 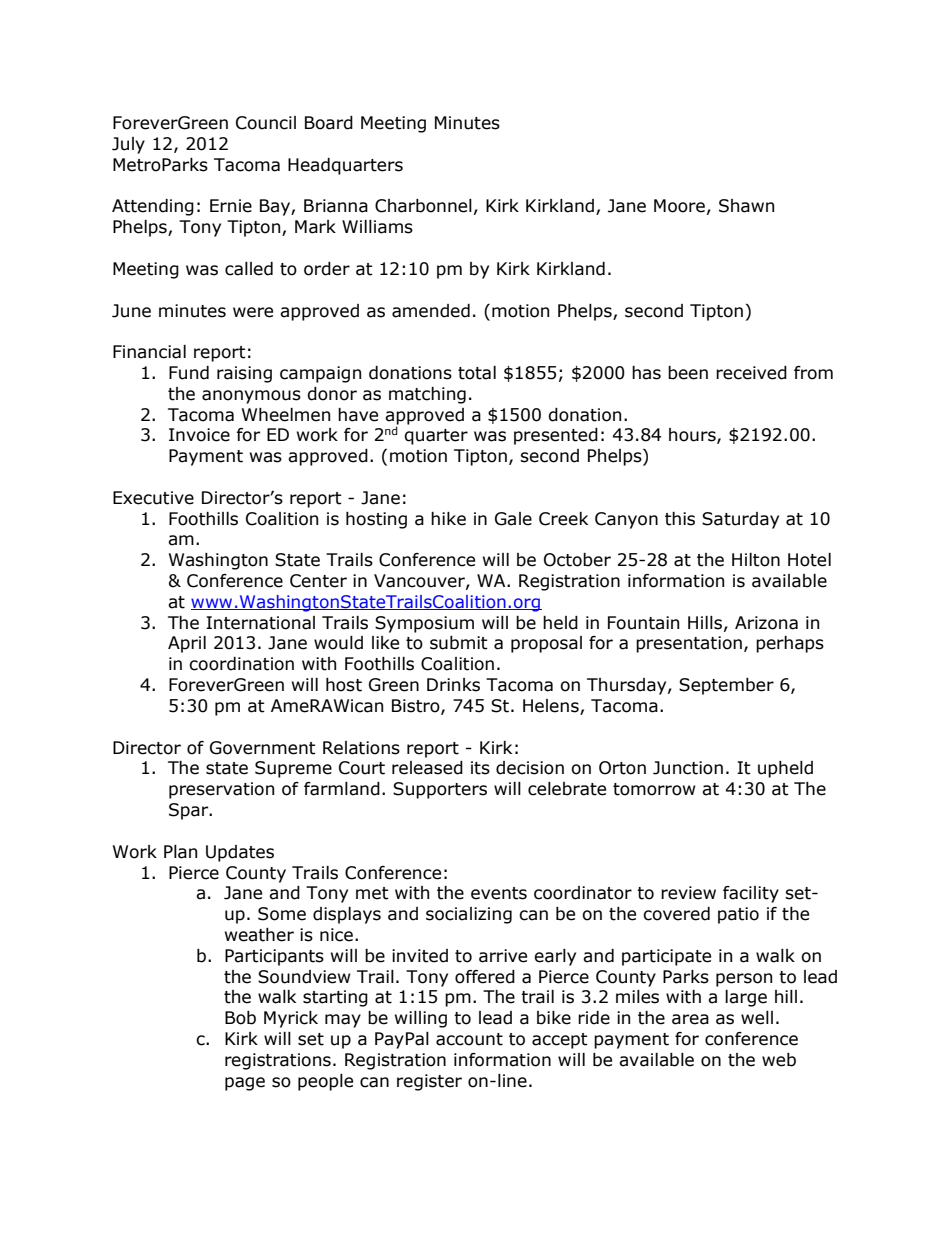 What do you see at coordinates (329, 123) in the image?
I see `Board` at bounding box center [329, 123].
